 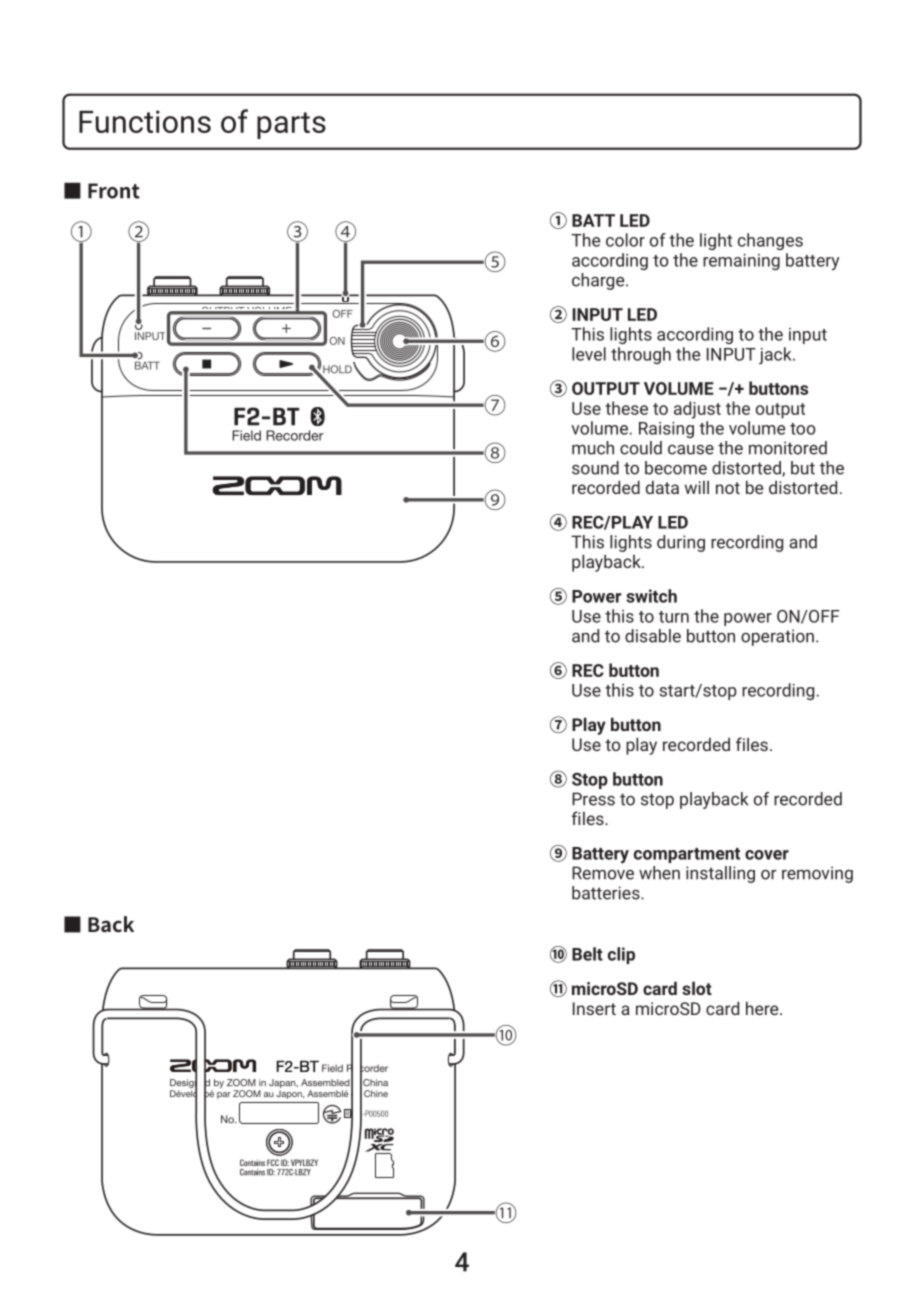 I want to click on adjust, so click(x=697, y=410).
